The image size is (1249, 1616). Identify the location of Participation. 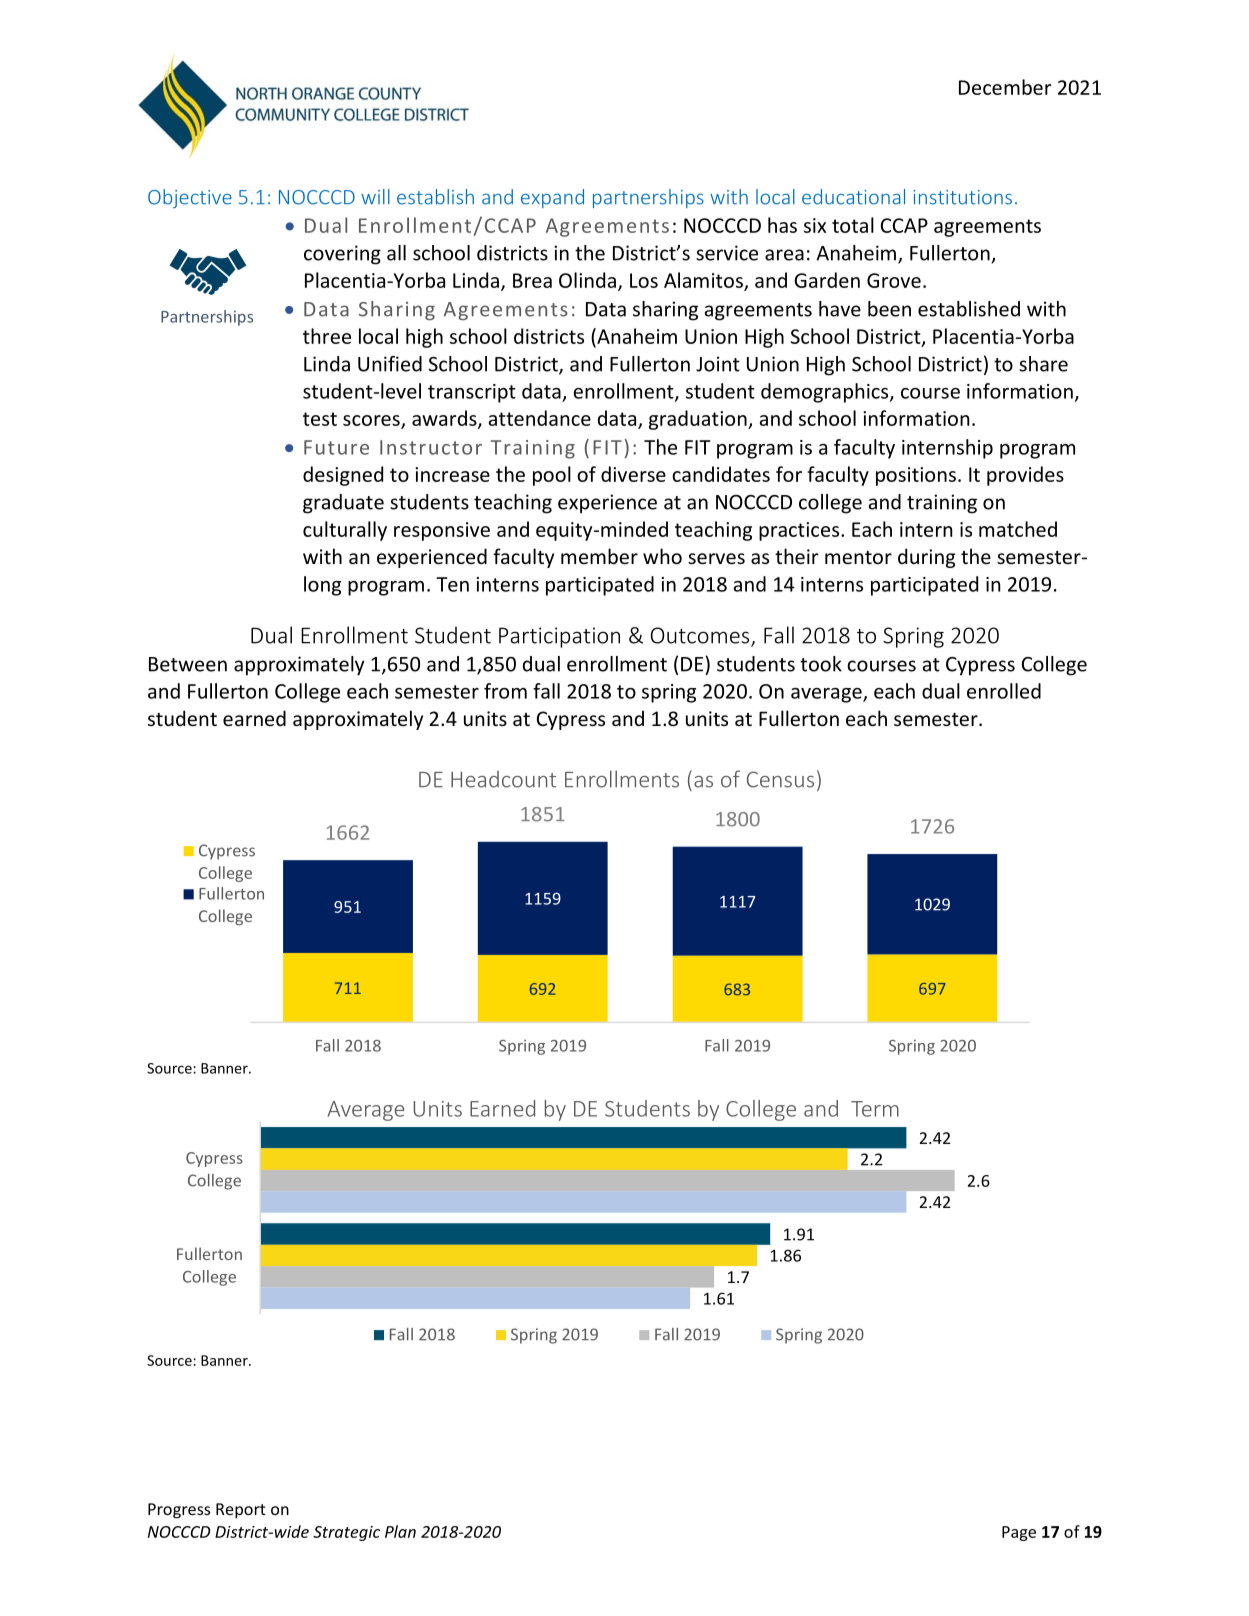
(559, 637).
